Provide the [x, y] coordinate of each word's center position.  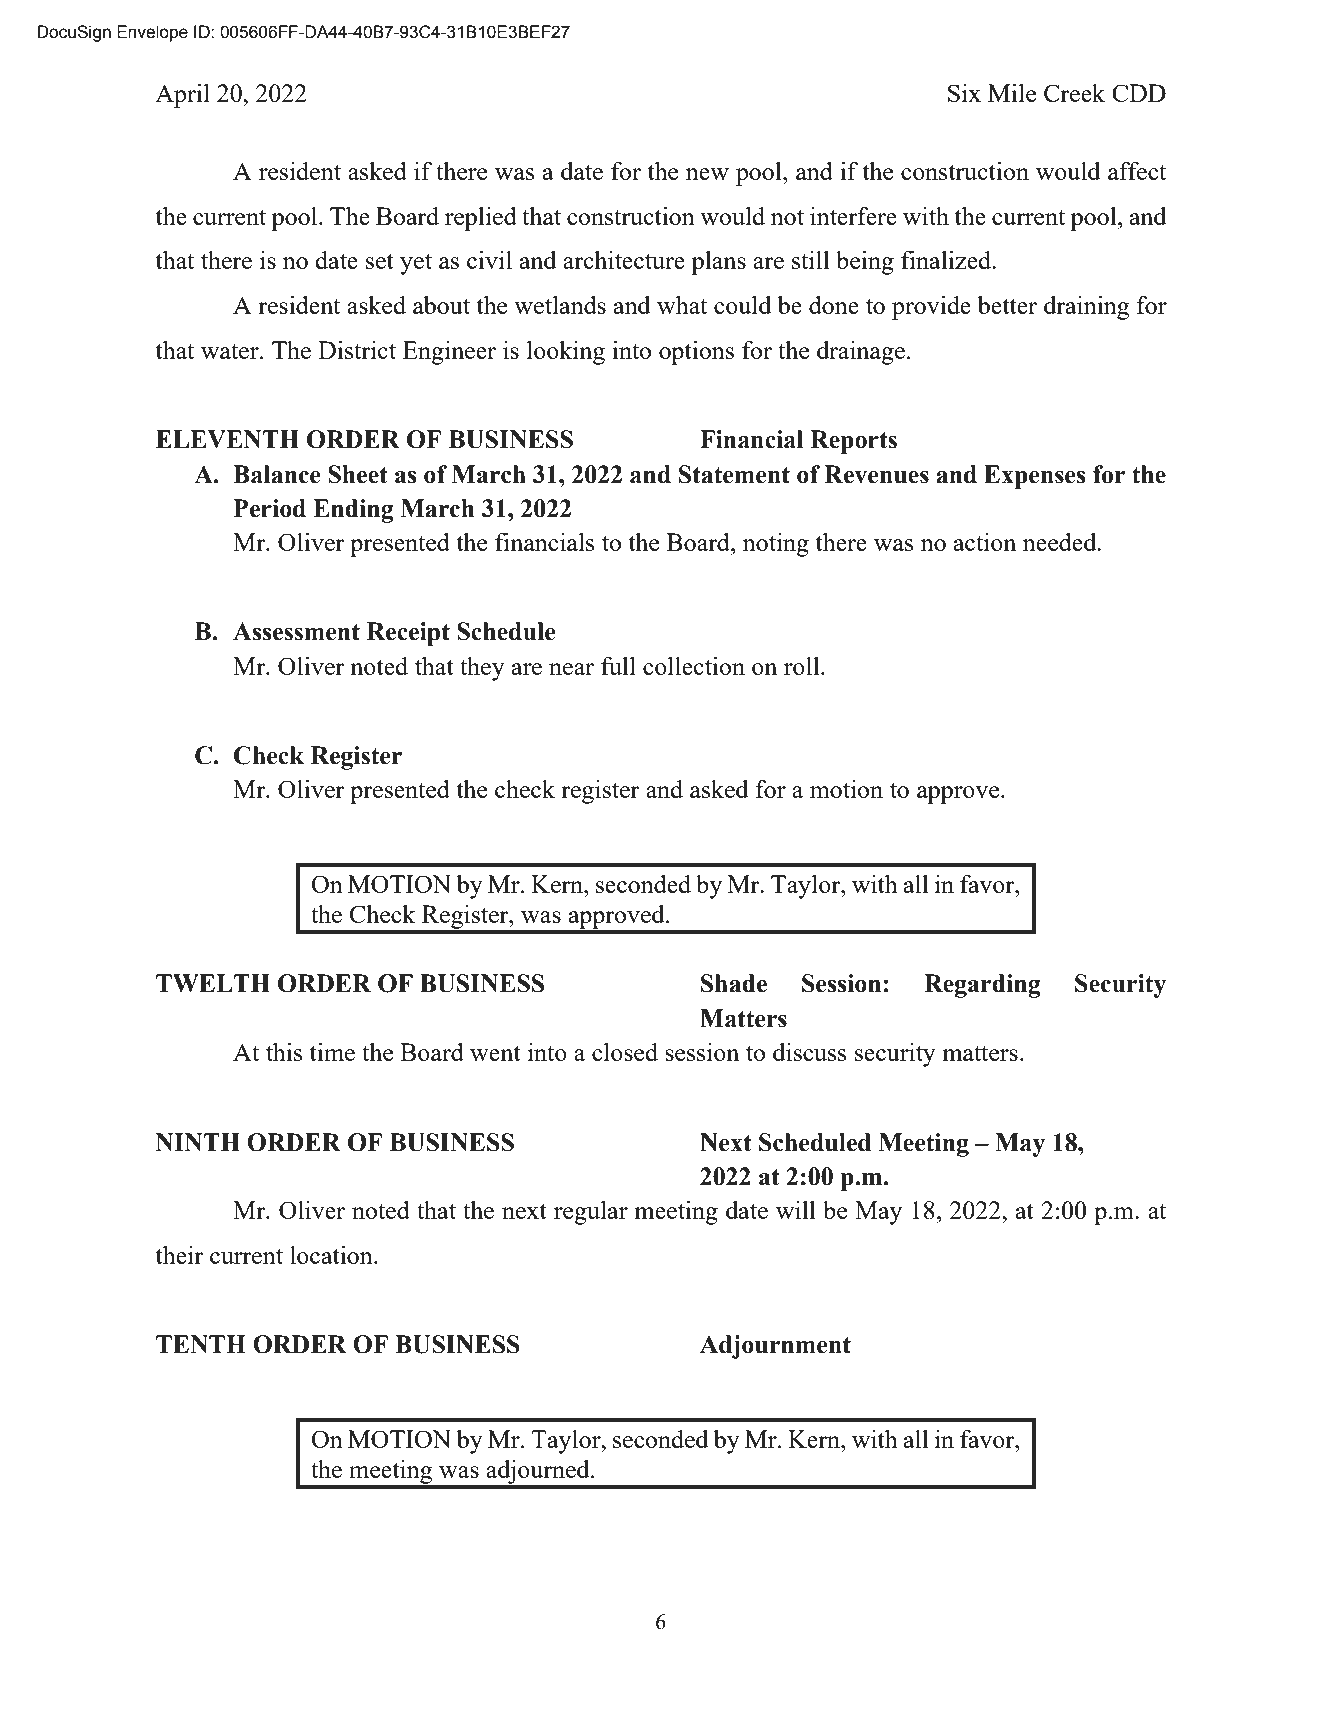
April [182, 96]
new [707, 174]
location [332, 1255]
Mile [1012, 93]
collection [694, 666]
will [796, 1210]
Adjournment [775, 1347]
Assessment [296, 631]
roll [803, 666]
